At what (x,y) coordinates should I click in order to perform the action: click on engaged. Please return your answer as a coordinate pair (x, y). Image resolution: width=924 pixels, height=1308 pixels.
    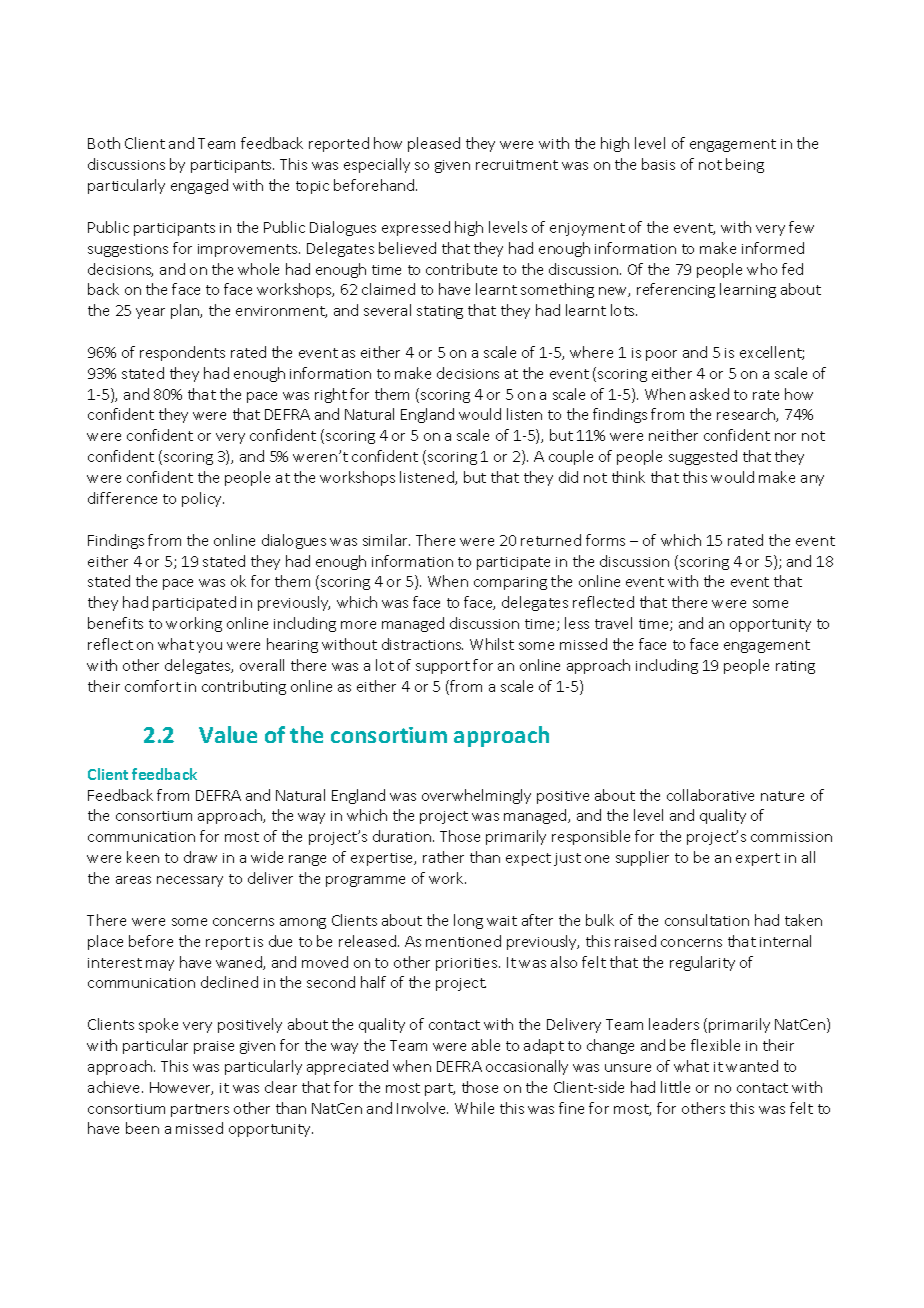
    Looking at the image, I should click on (199, 186).
